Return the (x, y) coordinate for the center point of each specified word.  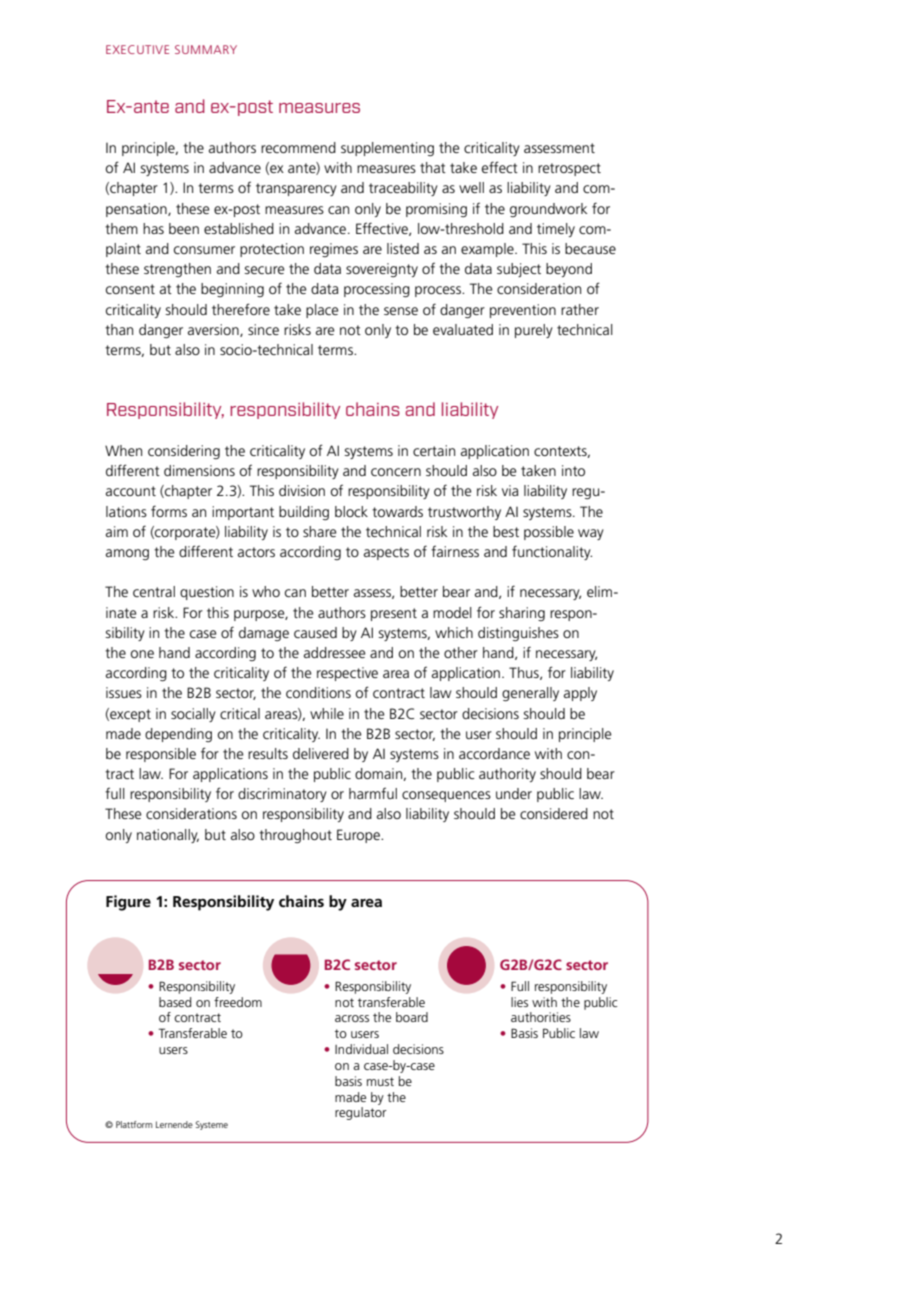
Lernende (174, 1124)
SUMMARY (206, 49)
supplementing (387, 149)
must (380, 1081)
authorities (541, 1017)
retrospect (569, 169)
